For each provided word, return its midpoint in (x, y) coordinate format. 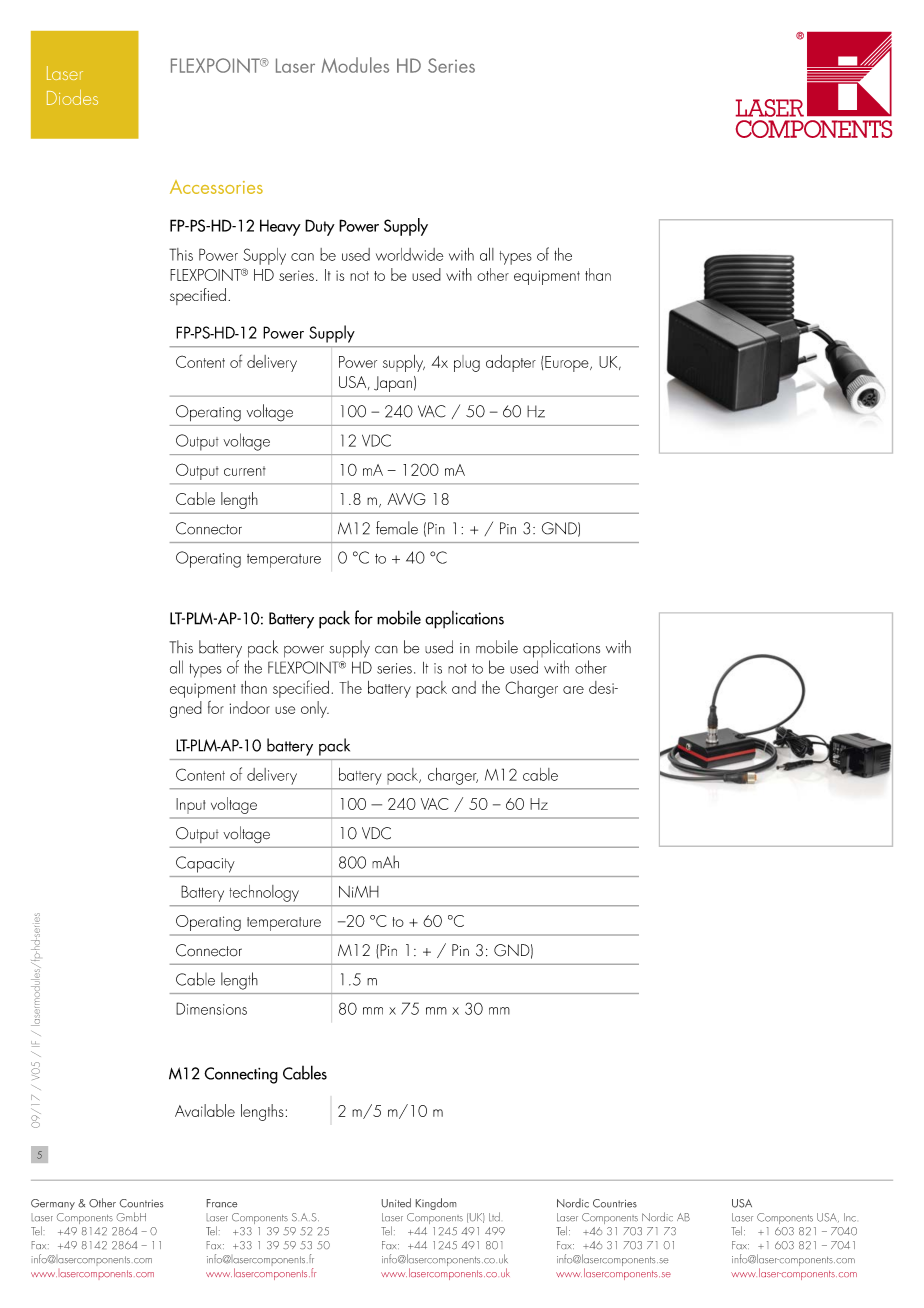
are (573, 690)
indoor (250, 707)
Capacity (205, 864)
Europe (568, 364)
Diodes (72, 97)
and (464, 687)
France (222, 1203)
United (396, 1203)
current (245, 471)
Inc (850, 1217)
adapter (511, 363)
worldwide (409, 254)
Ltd (494, 1216)
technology (264, 893)
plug (467, 363)
